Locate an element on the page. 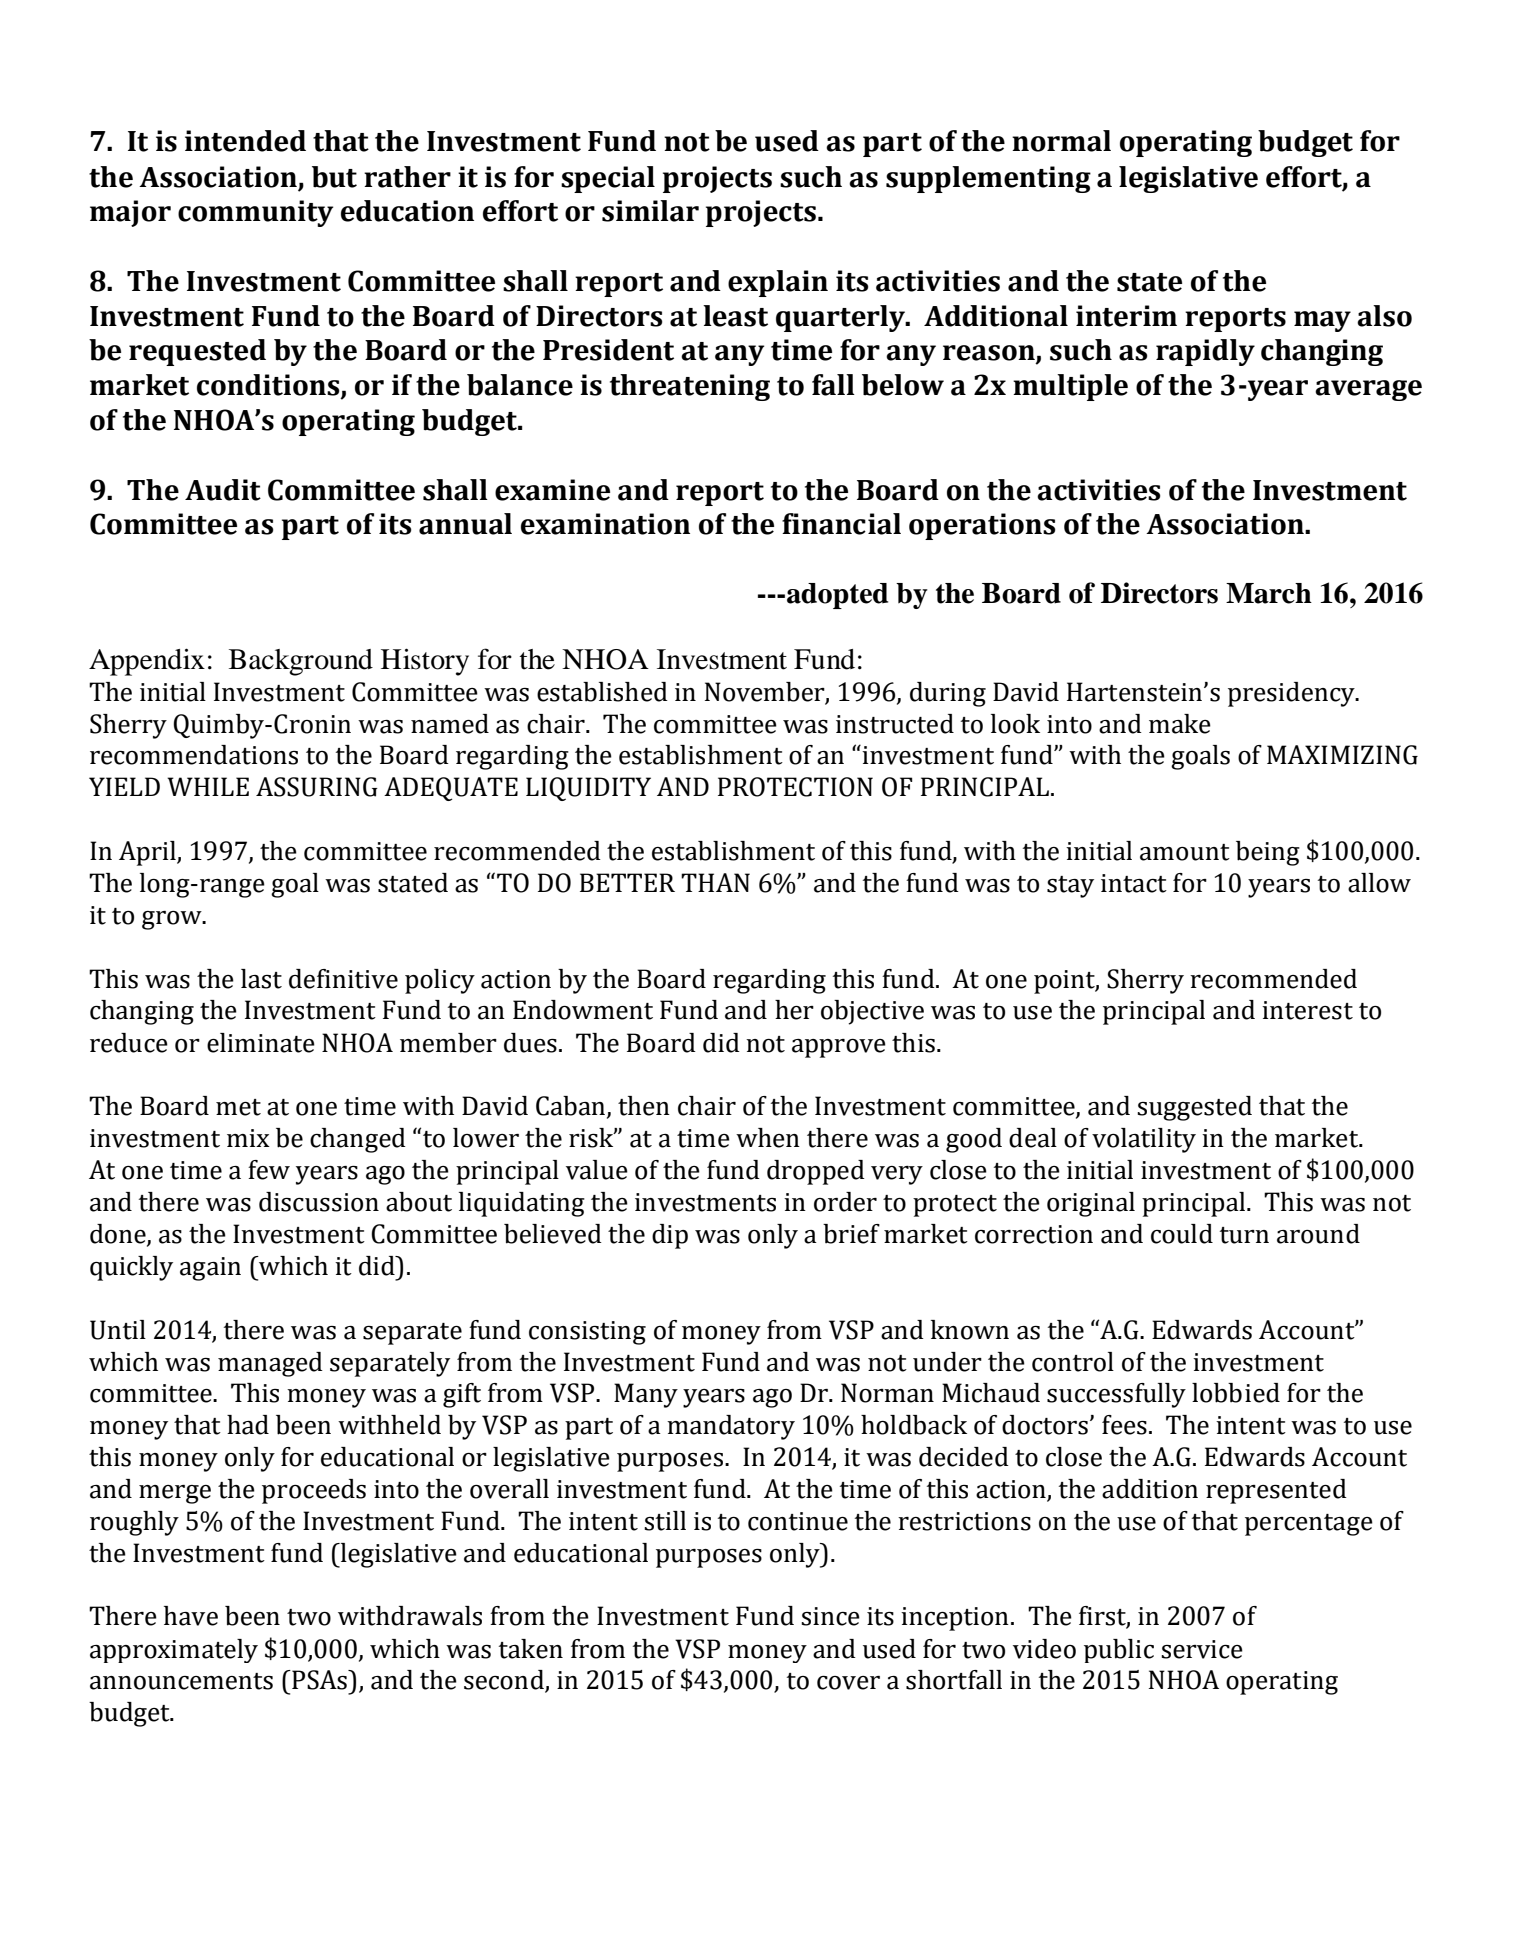 Image resolution: width=1513 pixels, height=1958 pixels. community is located at coordinates (255, 213).
